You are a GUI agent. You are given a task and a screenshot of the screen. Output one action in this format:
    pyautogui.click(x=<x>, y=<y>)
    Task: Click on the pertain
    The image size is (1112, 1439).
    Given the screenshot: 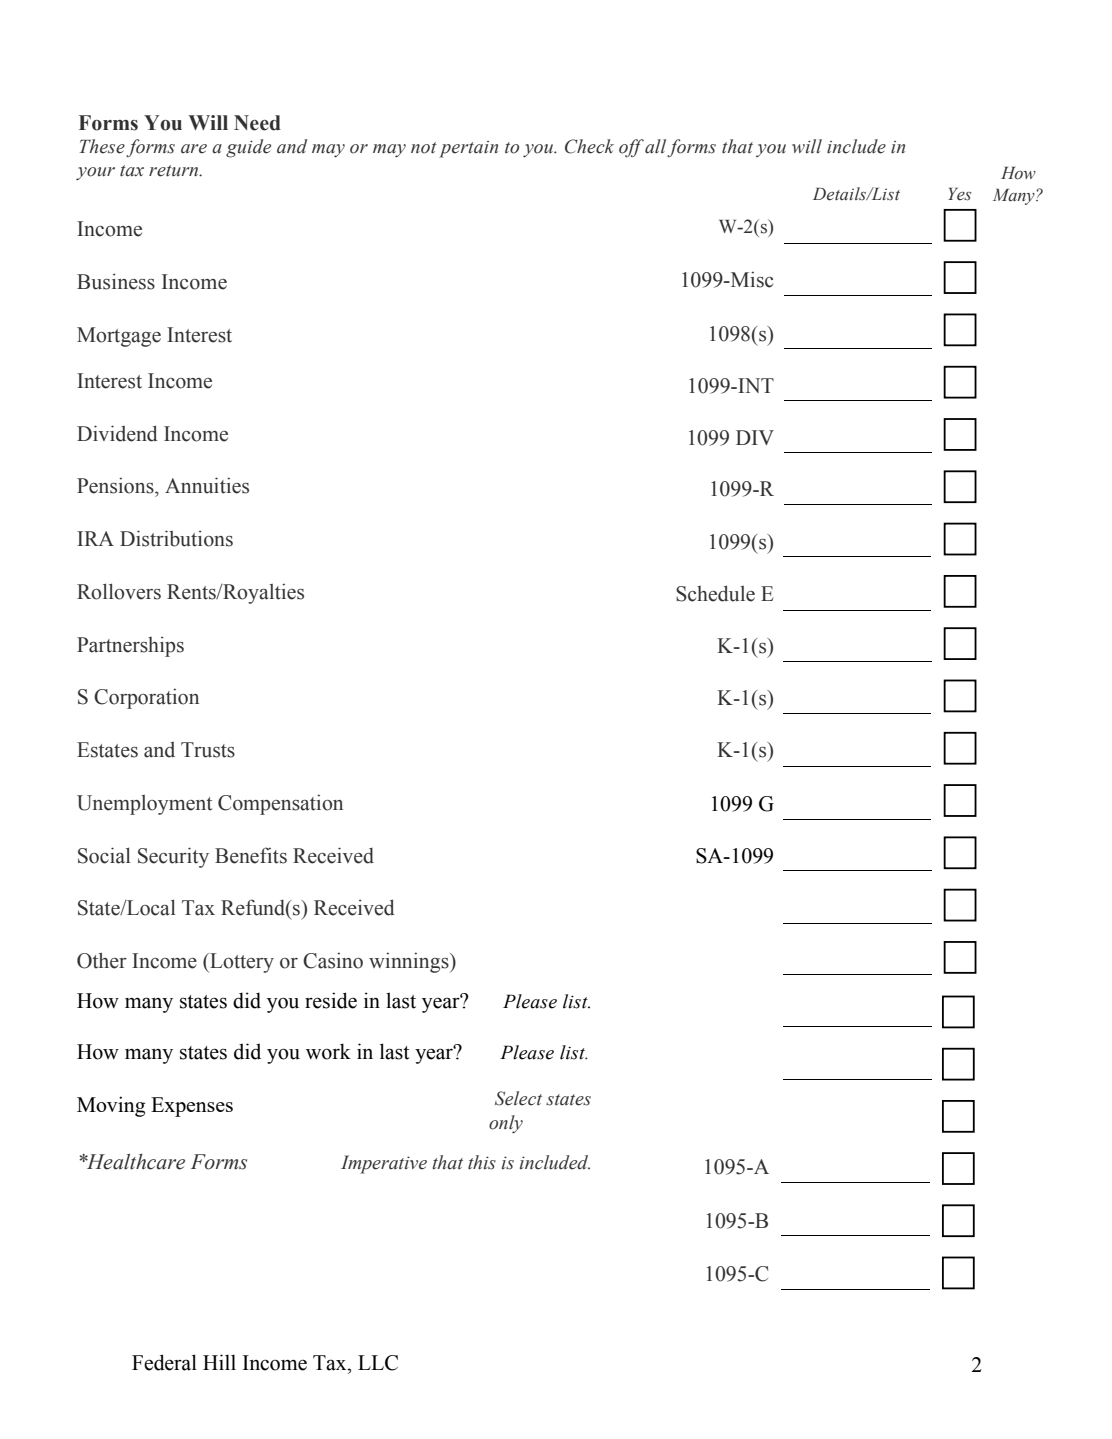 What is the action you would take?
    pyautogui.click(x=468, y=149)
